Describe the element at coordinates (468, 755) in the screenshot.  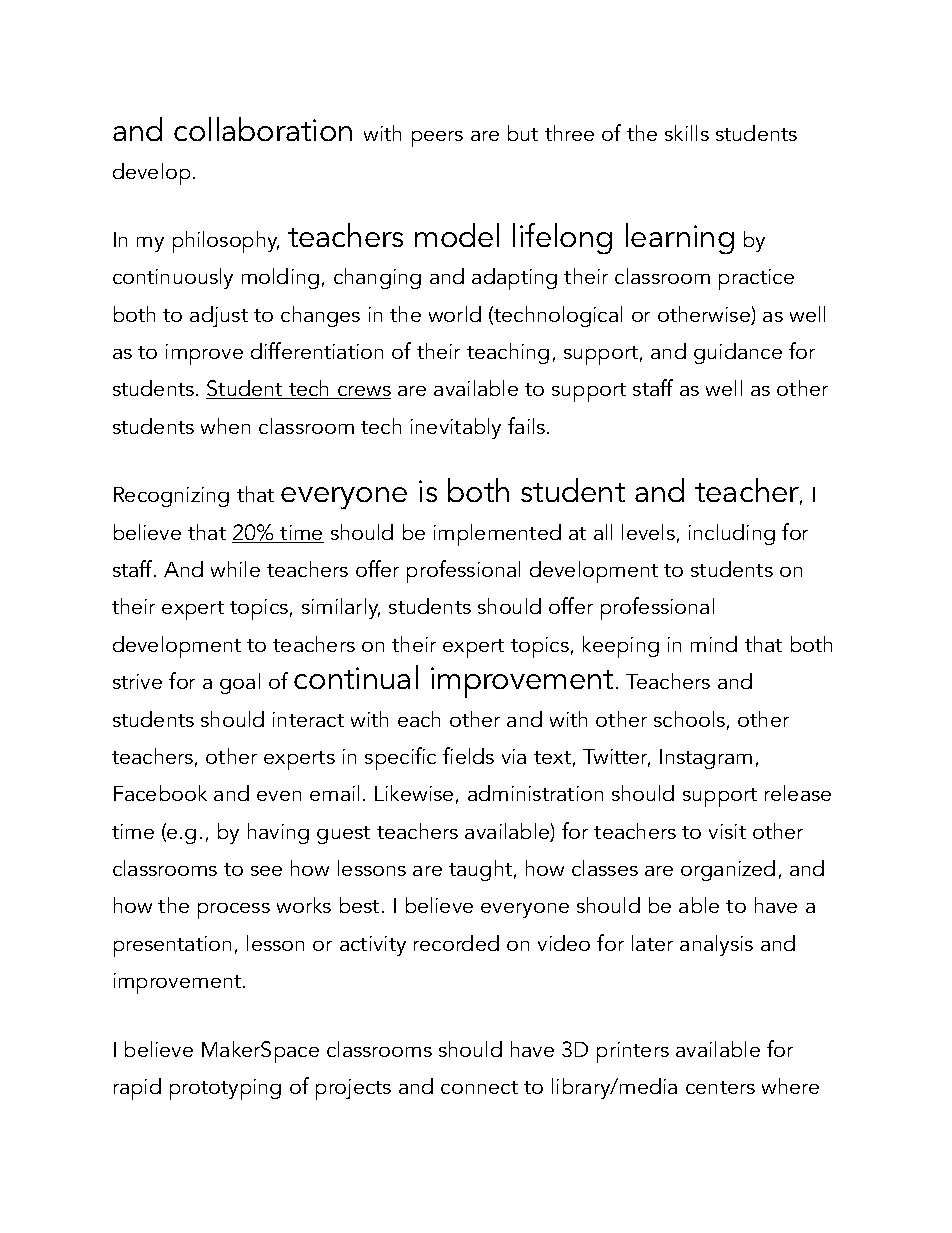
I see `fields` at that location.
